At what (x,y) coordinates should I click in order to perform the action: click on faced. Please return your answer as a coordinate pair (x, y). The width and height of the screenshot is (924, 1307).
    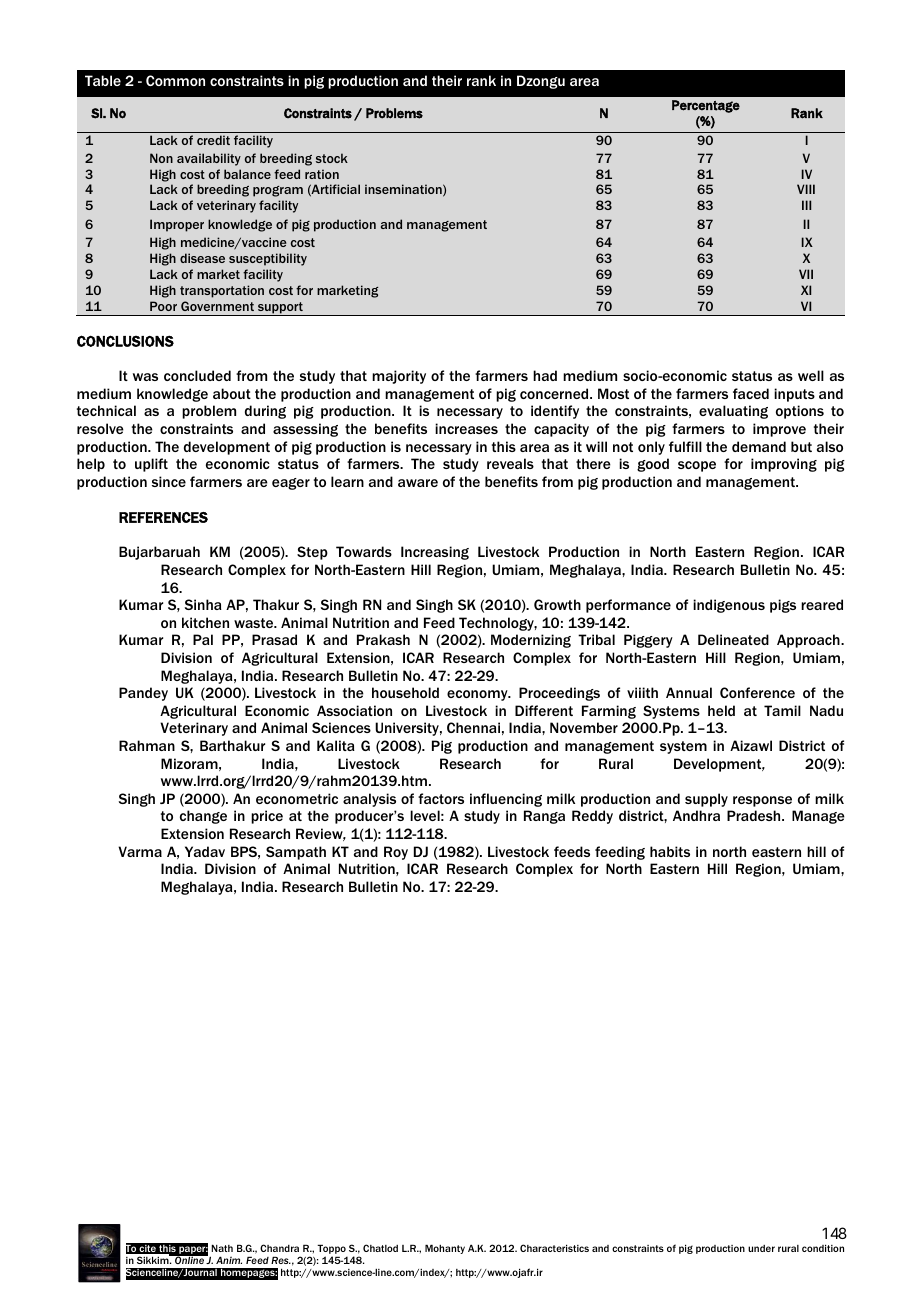
    Looking at the image, I should click on (751, 393).
